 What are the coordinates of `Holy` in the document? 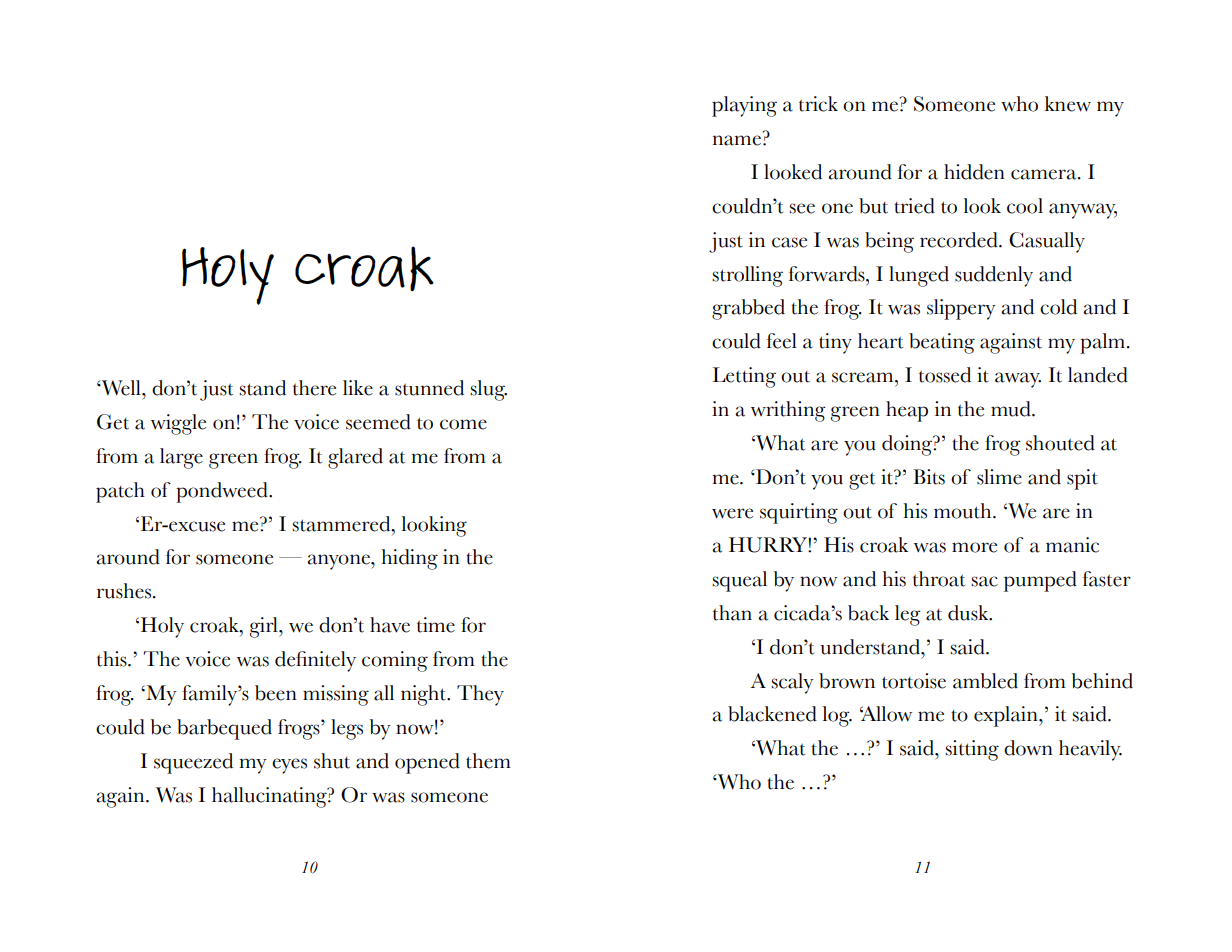 It's located at (228, 276).
